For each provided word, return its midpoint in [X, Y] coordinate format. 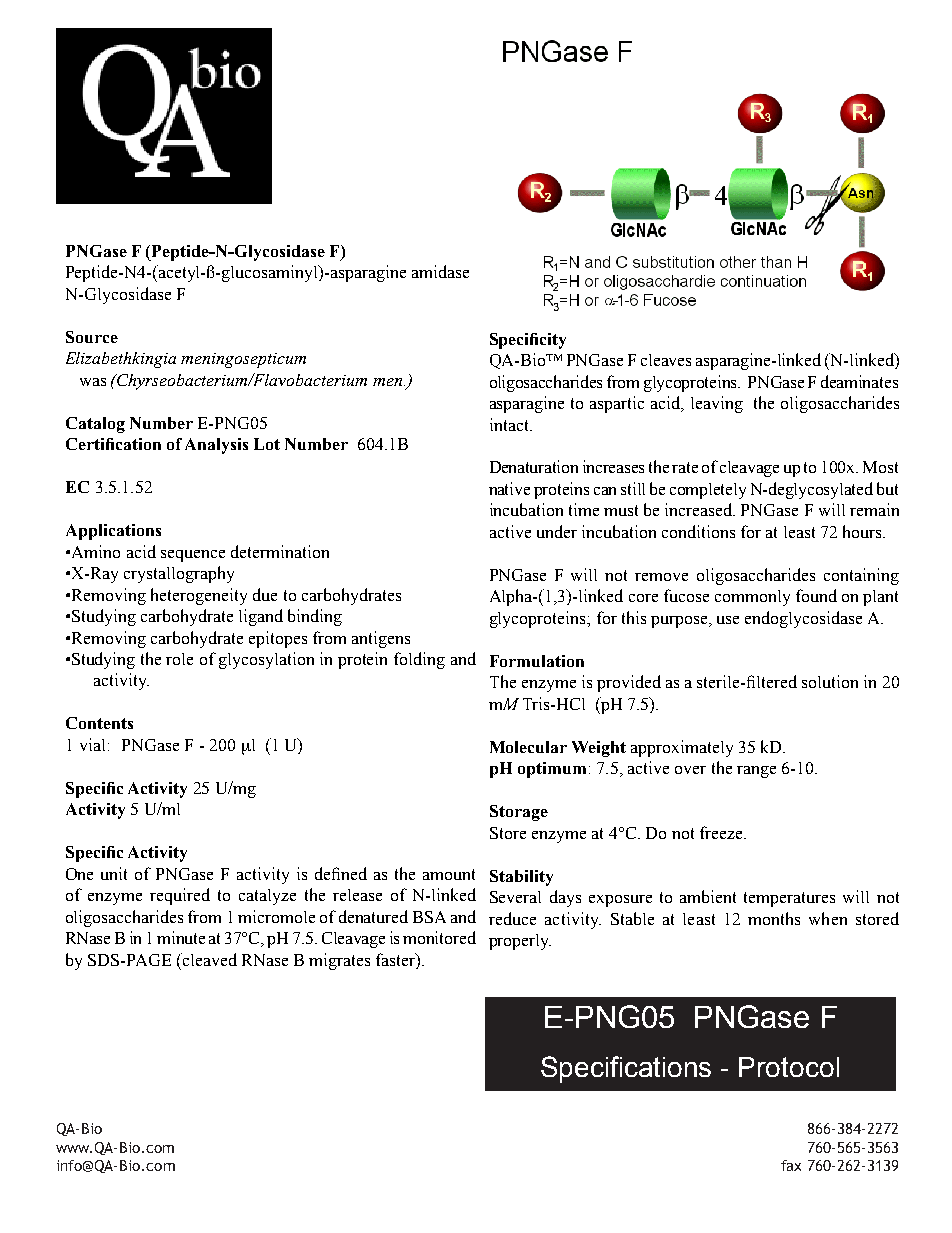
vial [92, 744]
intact [510, 424]
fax [791, 1165]
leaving [717, 404]
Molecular [528, 747]
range [756, 772]
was [93, 382]
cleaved [209, 959]
